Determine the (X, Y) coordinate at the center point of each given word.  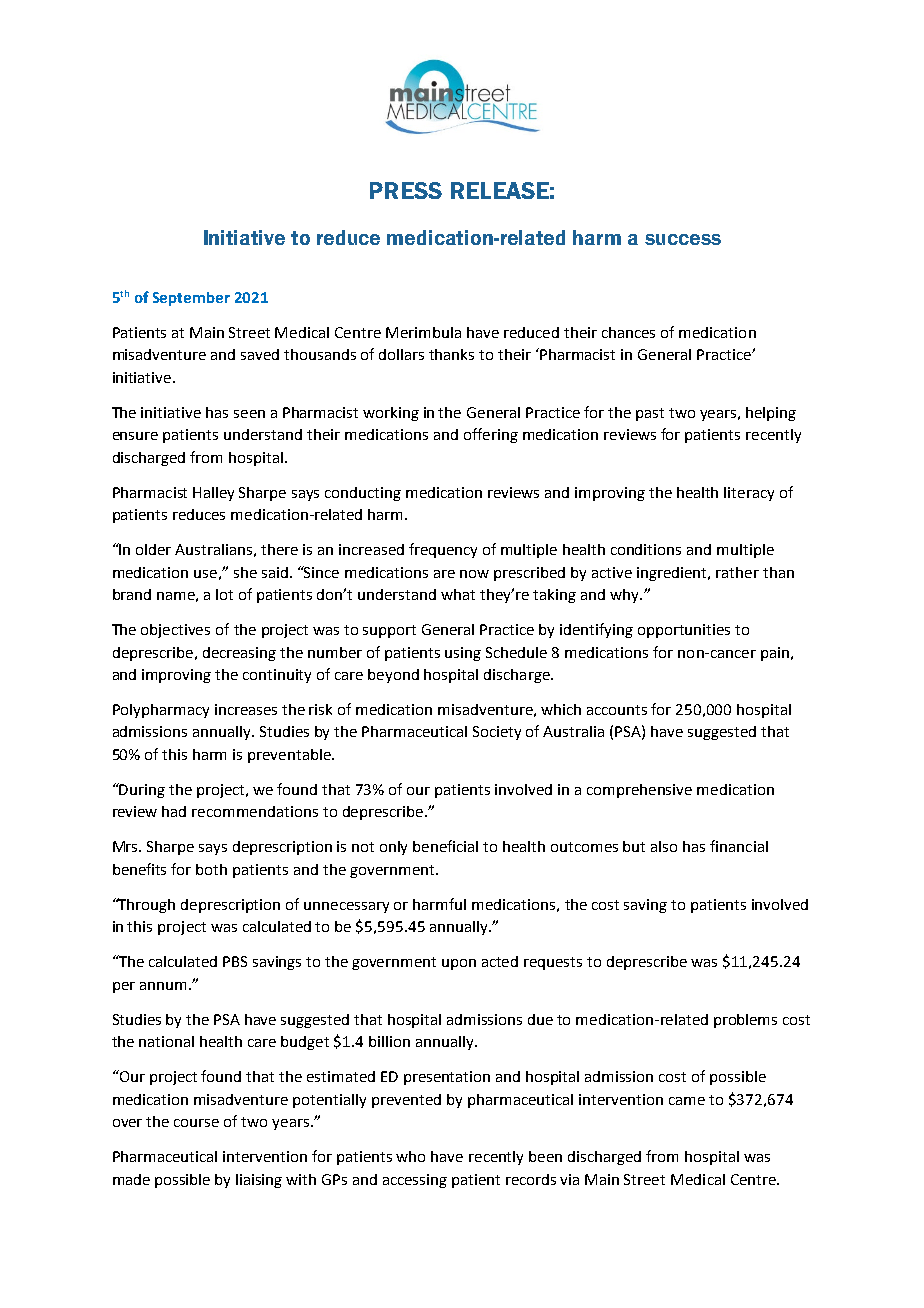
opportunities (684, 631)
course (196, 1123)
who (410, 1156)
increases (246, 709)
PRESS (406, 190)
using (463, 654)
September (191, 299)
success (683, 239)
